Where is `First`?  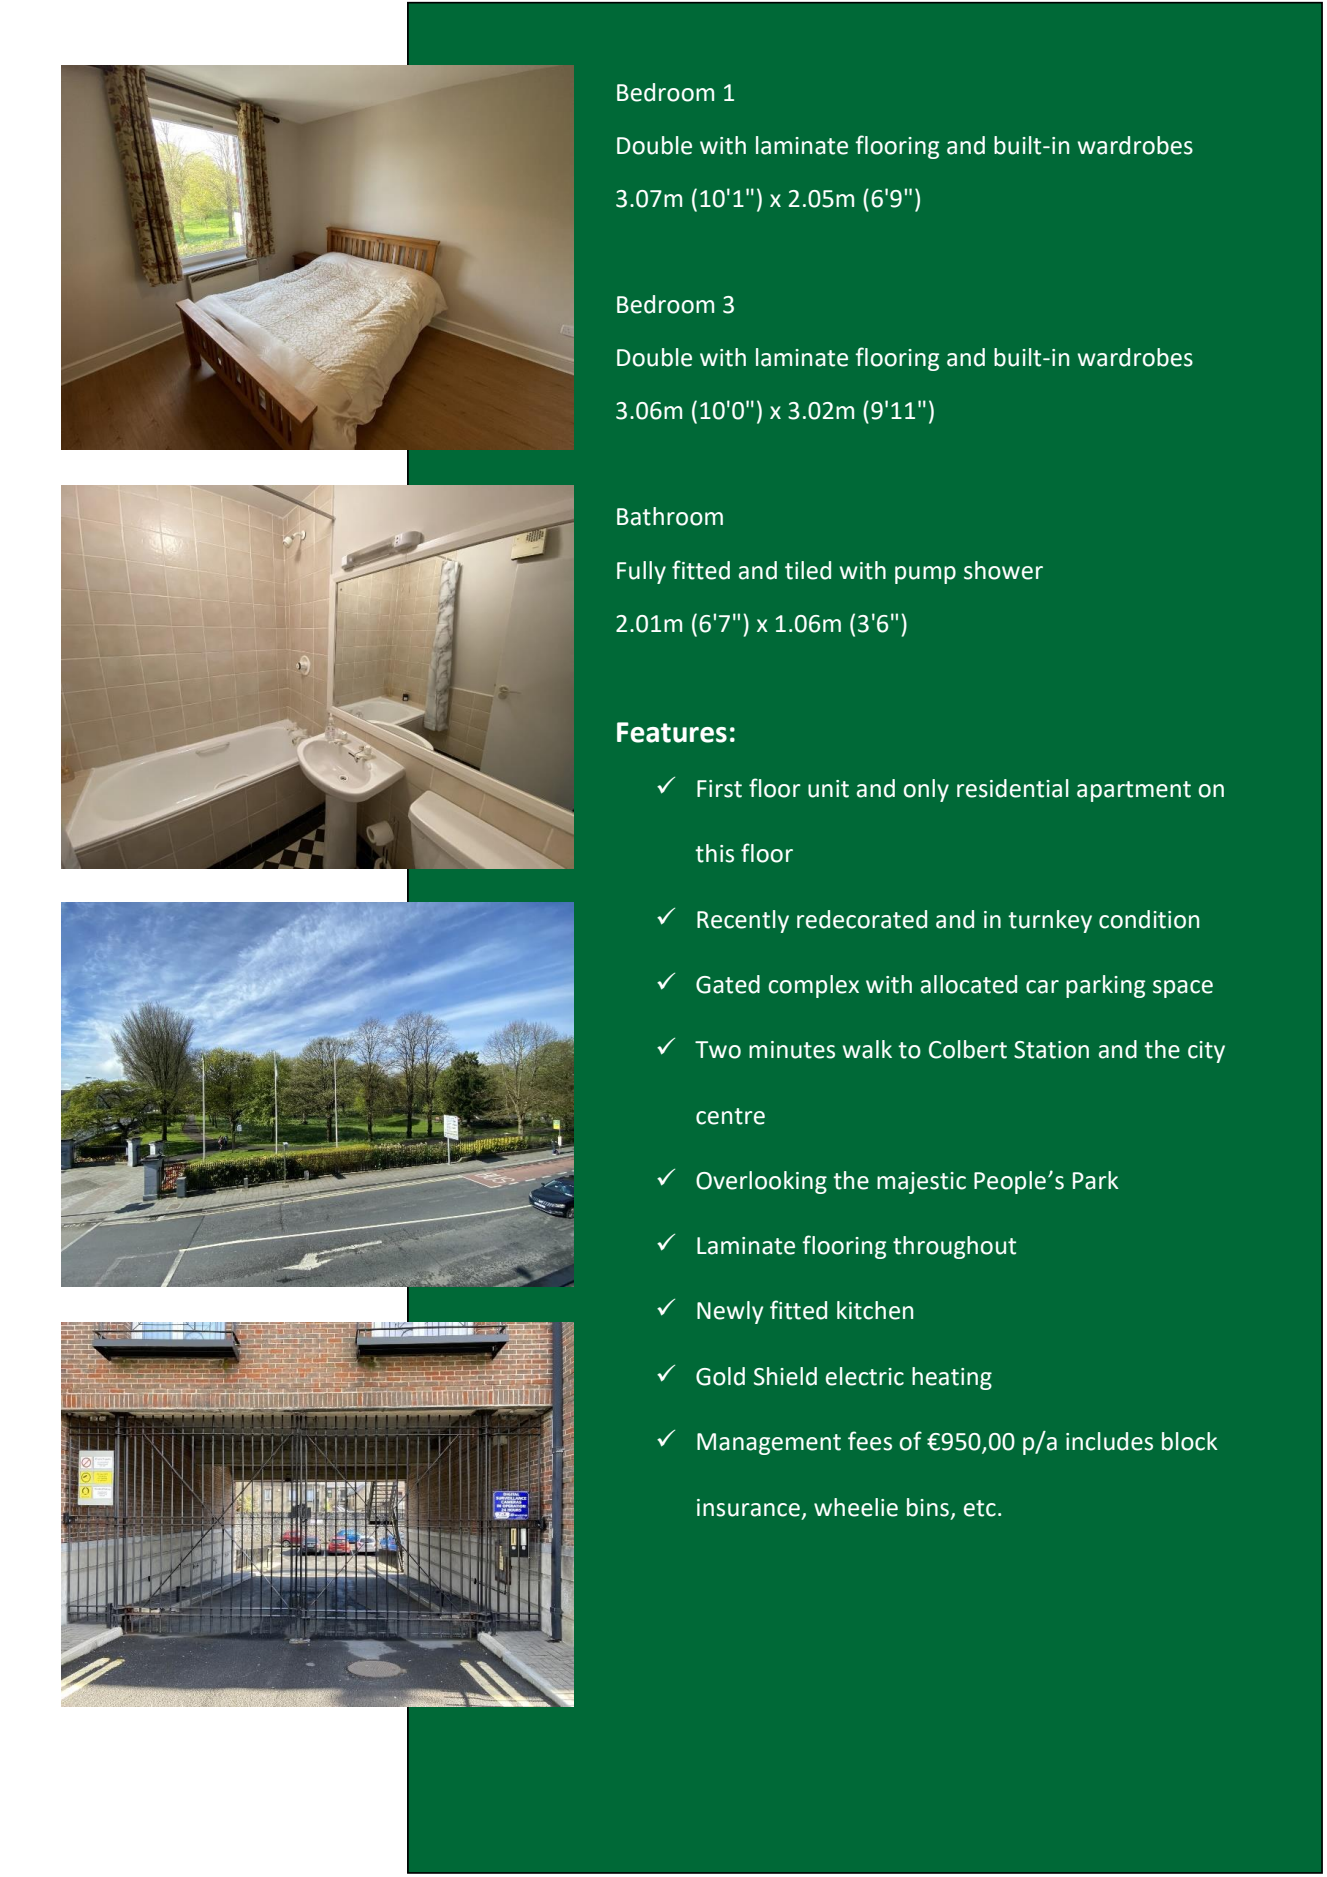
First is located at coordinates (719, 789).
